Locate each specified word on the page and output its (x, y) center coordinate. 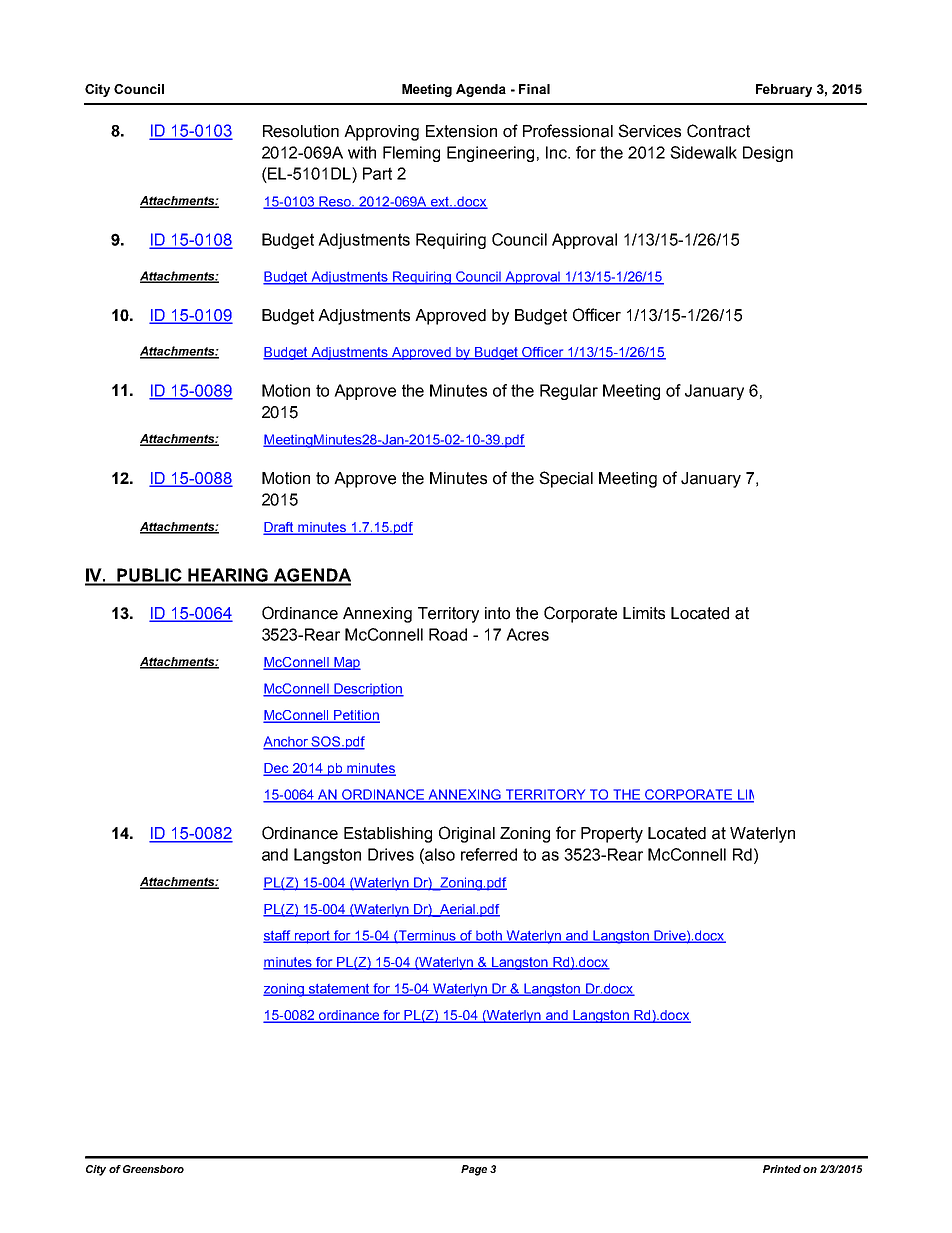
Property (612, 835)
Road (448, 634)
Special (566, 479)
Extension (461, 131)
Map (346, 663)
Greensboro (153, 1169)
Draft (279, 528)
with (362, 152)
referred (489, 854)
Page (474, 1170)
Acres (527, 634)
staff (278, 936)
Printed (782, 1169)
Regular (569, 392)
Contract (718, 131)
